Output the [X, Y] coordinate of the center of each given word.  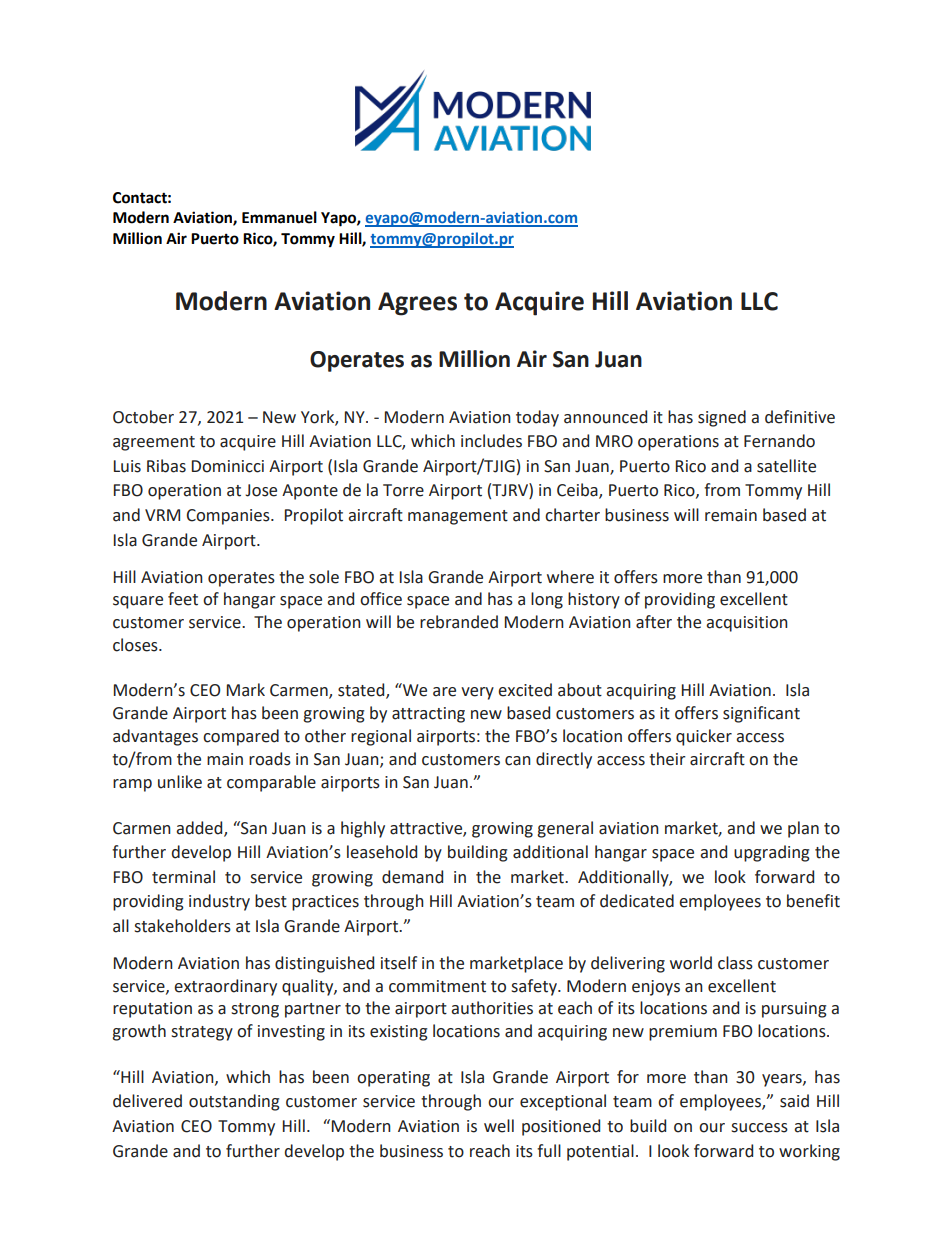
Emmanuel [279, 217]
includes [491, 441]
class [735, 963]
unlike [180, 782]
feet [183, 599]
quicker [704, 737]
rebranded [459, 622]
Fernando [779, 441]
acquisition [747, 624]
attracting [428, 715]
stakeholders [182, 926]
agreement [154, 443]
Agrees [417, 304]
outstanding [234, 1102]
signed [722, 418]
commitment [437, 986]
